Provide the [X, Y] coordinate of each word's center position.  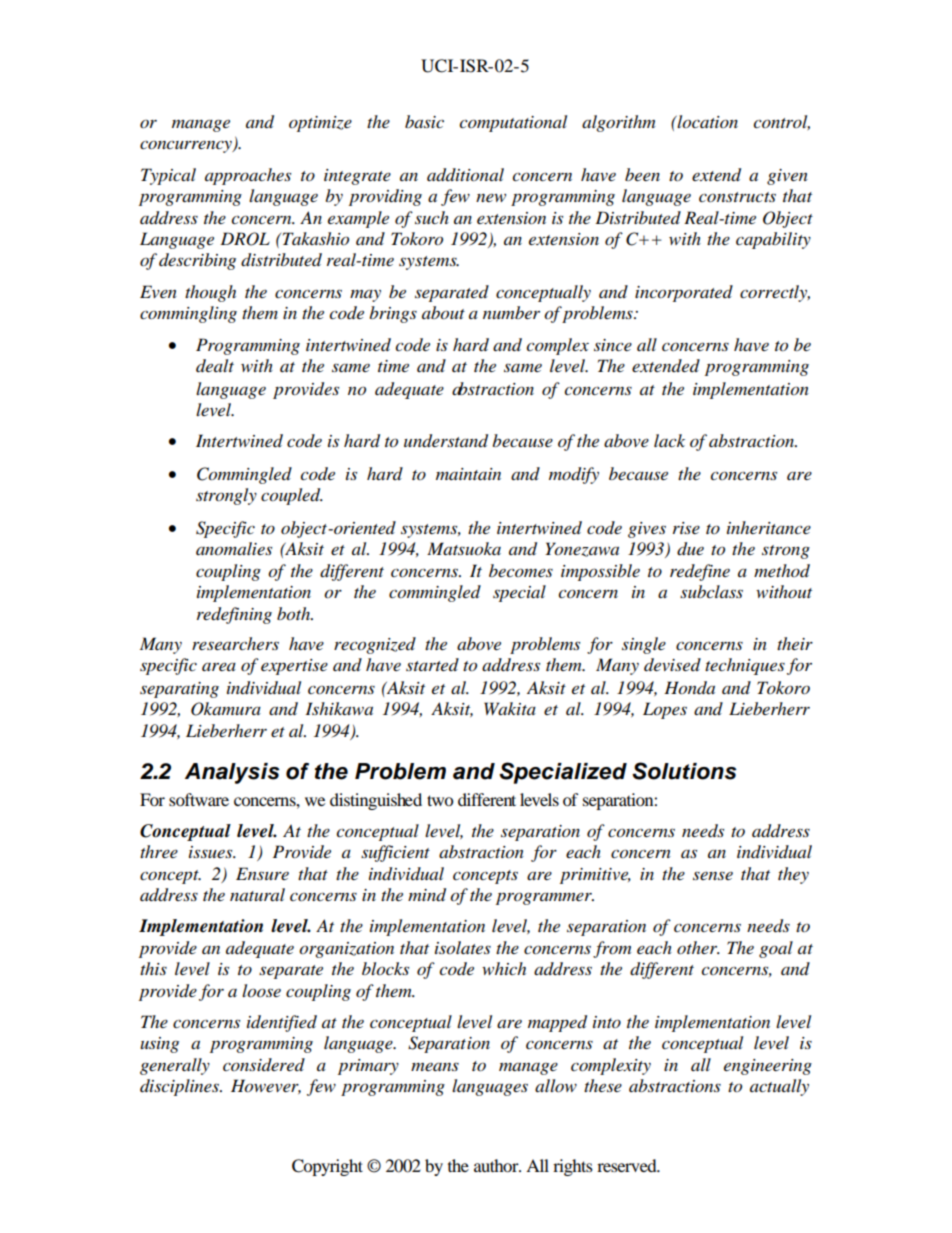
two [440, 800]
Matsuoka [464, 549]
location [707, 122]
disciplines [180, 1087]
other [698, 947]
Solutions [684, 771]
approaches [248, 176]
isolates [463, 948]
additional [465, 175]
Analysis [232, 773]
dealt [215, 366]
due [690, 549]
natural [257, 894]
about [443, 313]
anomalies [234, 549]
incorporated [684, 293]
